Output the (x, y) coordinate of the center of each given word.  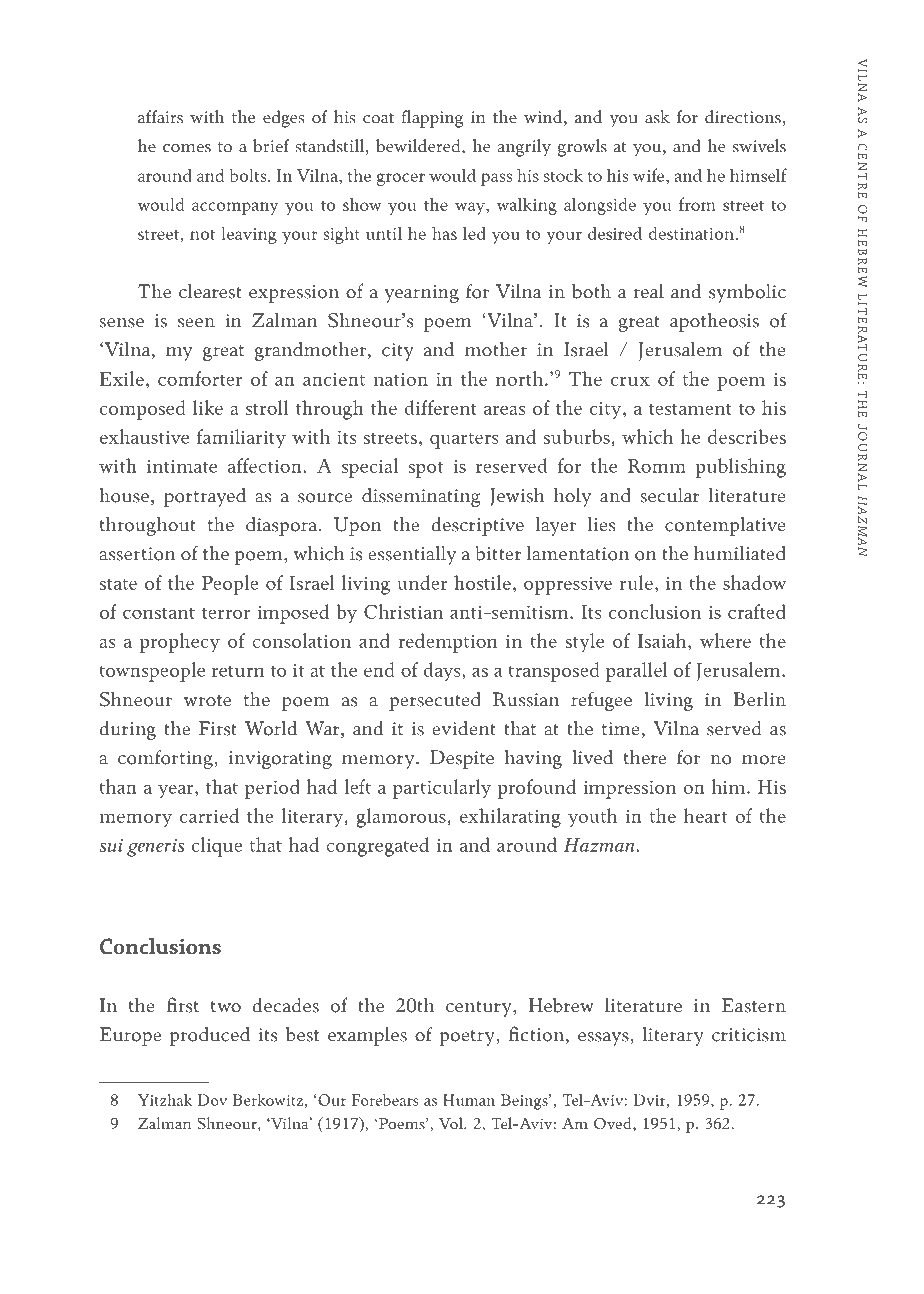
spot (426, 470)
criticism (749, 1035)
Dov (212, 1100)
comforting (165, 759)
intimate (182, 466)
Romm (656, 466)
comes (187, 148)
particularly (442, 789)
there (645, 757)
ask (657, 117)
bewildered (419, 147)
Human (469, 1100)
